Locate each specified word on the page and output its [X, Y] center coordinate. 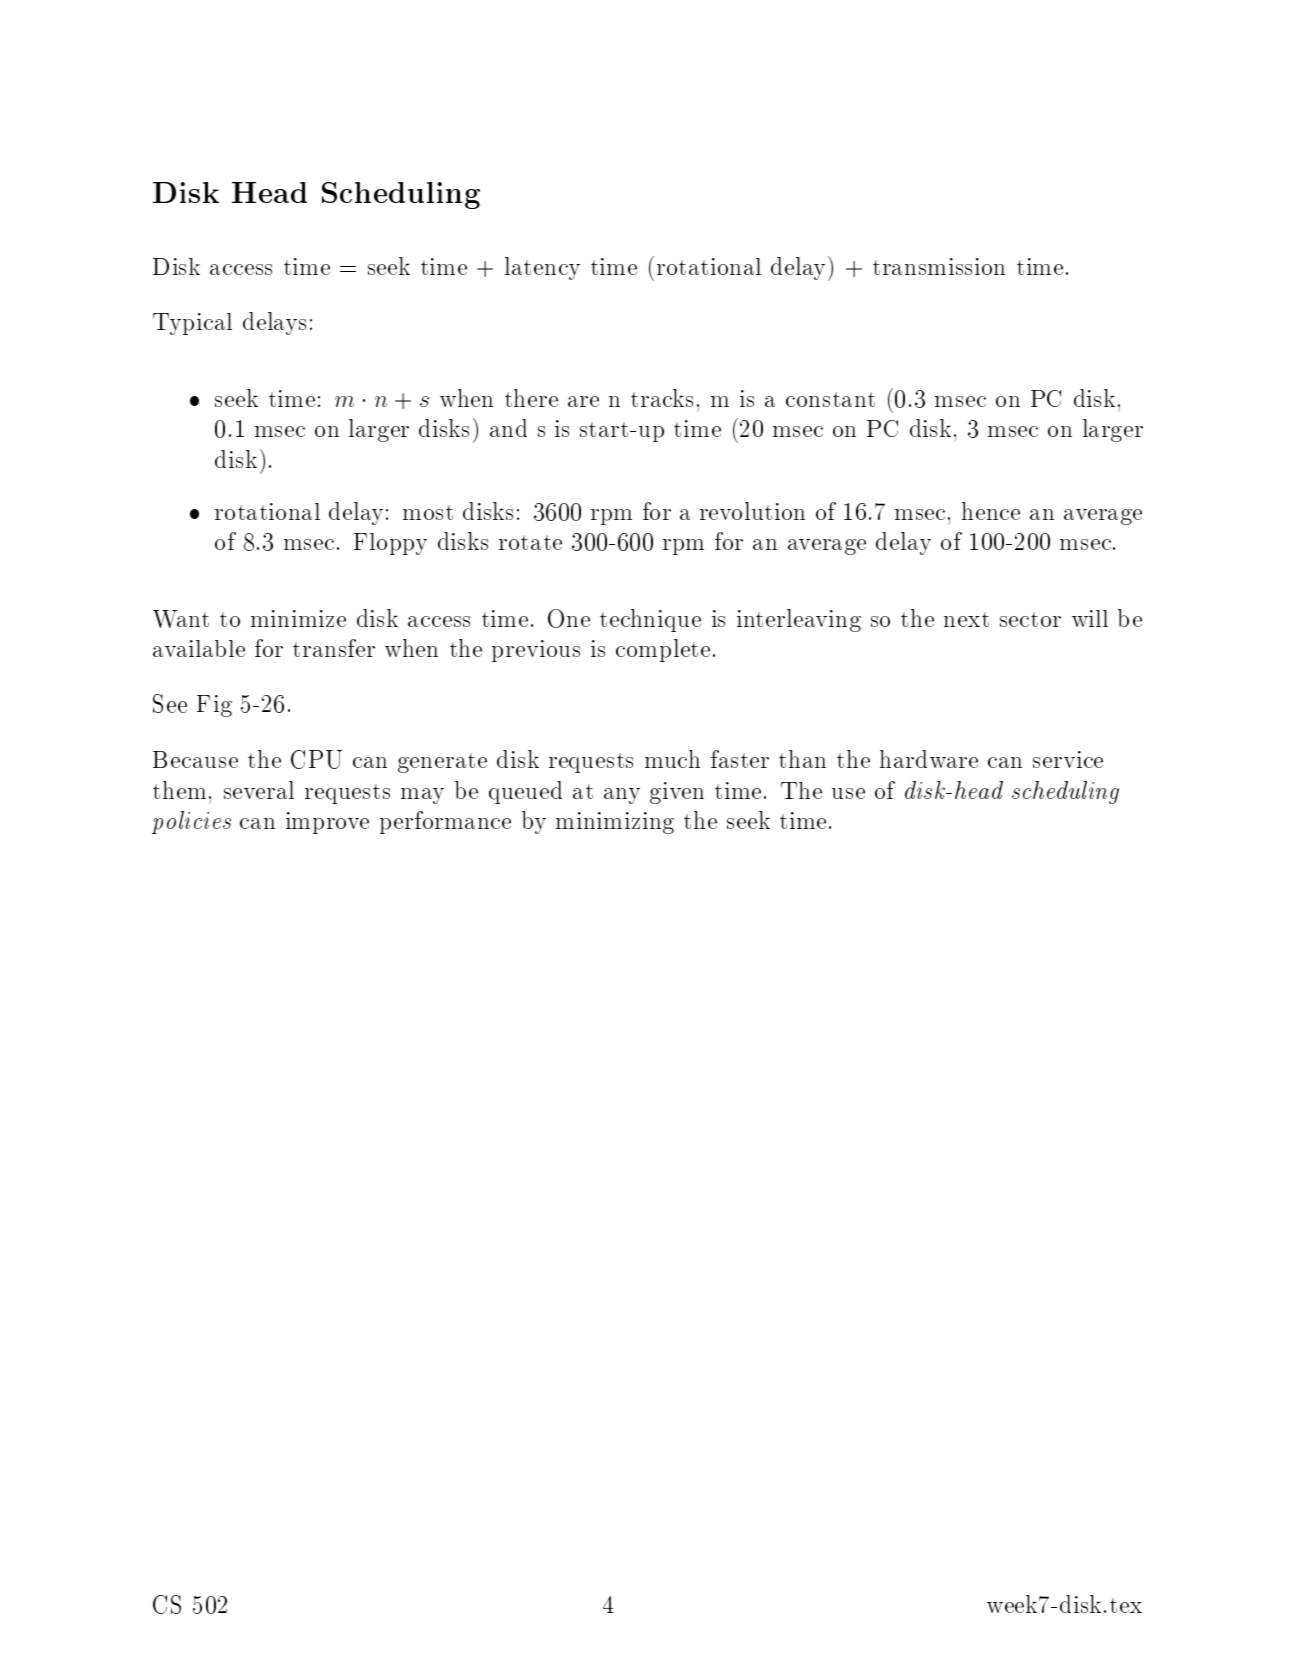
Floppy [390, 544]
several [259, 790]
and [508, 428]
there [531, 398]
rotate [530, 542]
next [966, 619]
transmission [939, 266]
